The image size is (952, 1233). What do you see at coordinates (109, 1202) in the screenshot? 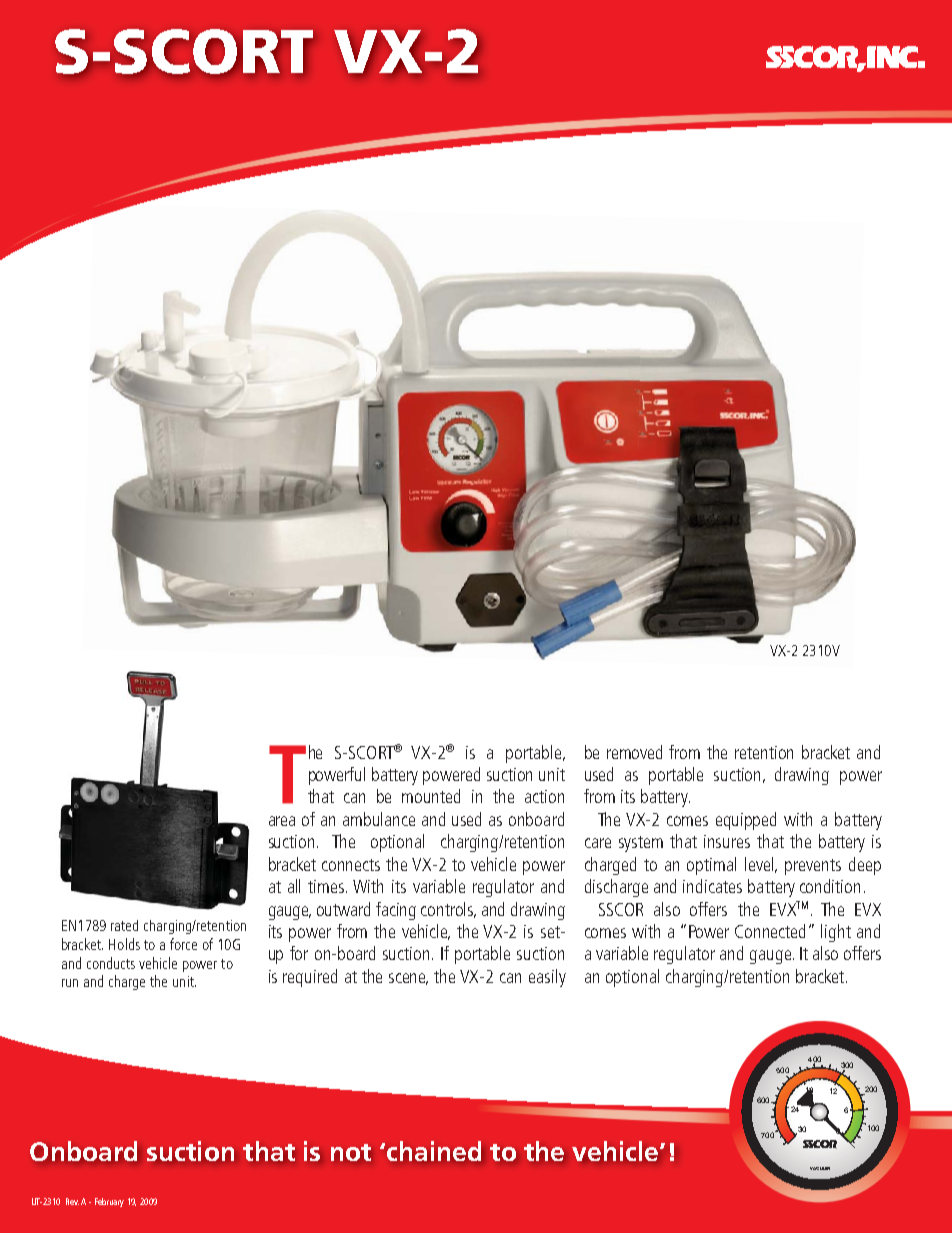
I see `February` at bounding box center [109, 1202].
